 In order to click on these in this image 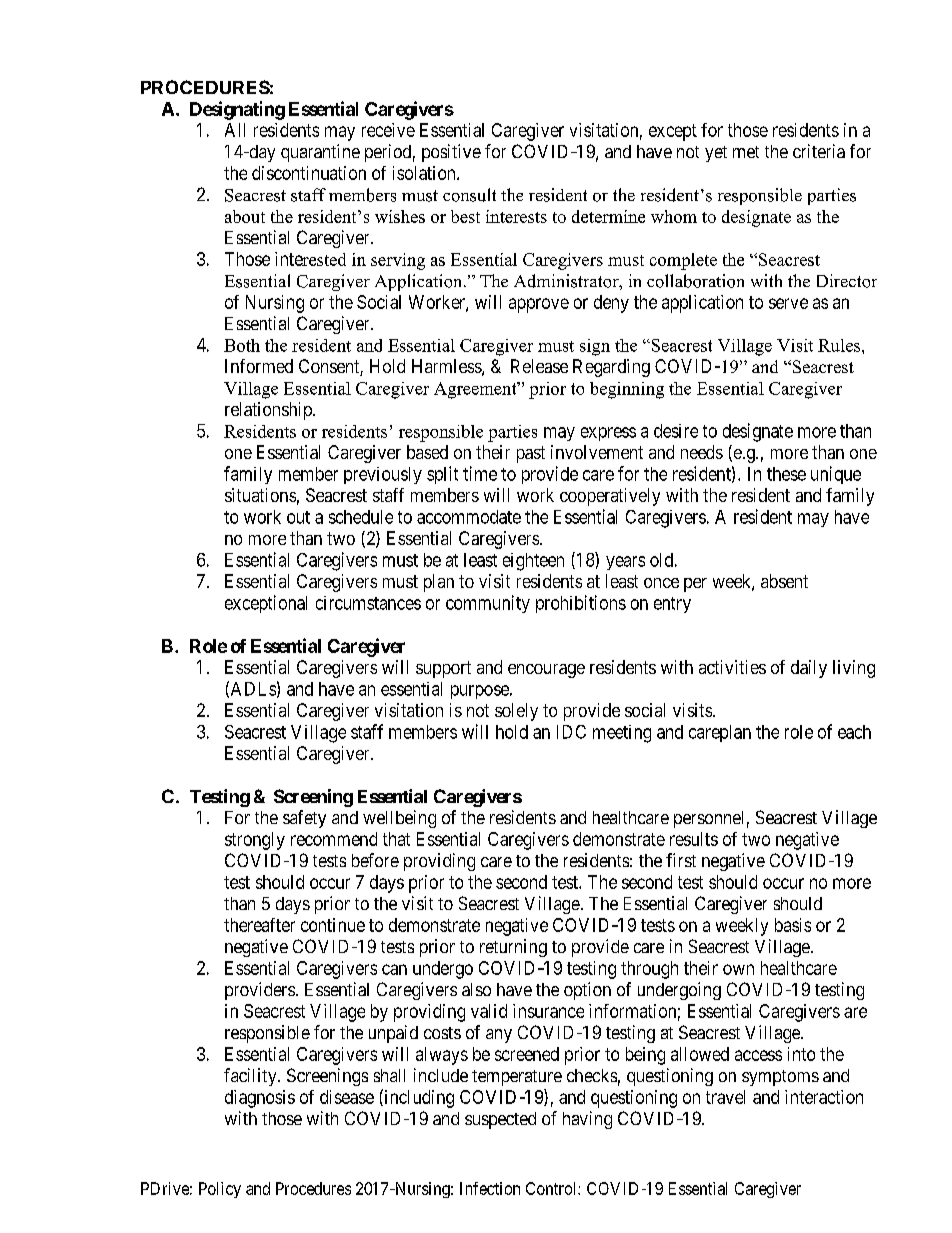, I will do `click(786, 474)`.
